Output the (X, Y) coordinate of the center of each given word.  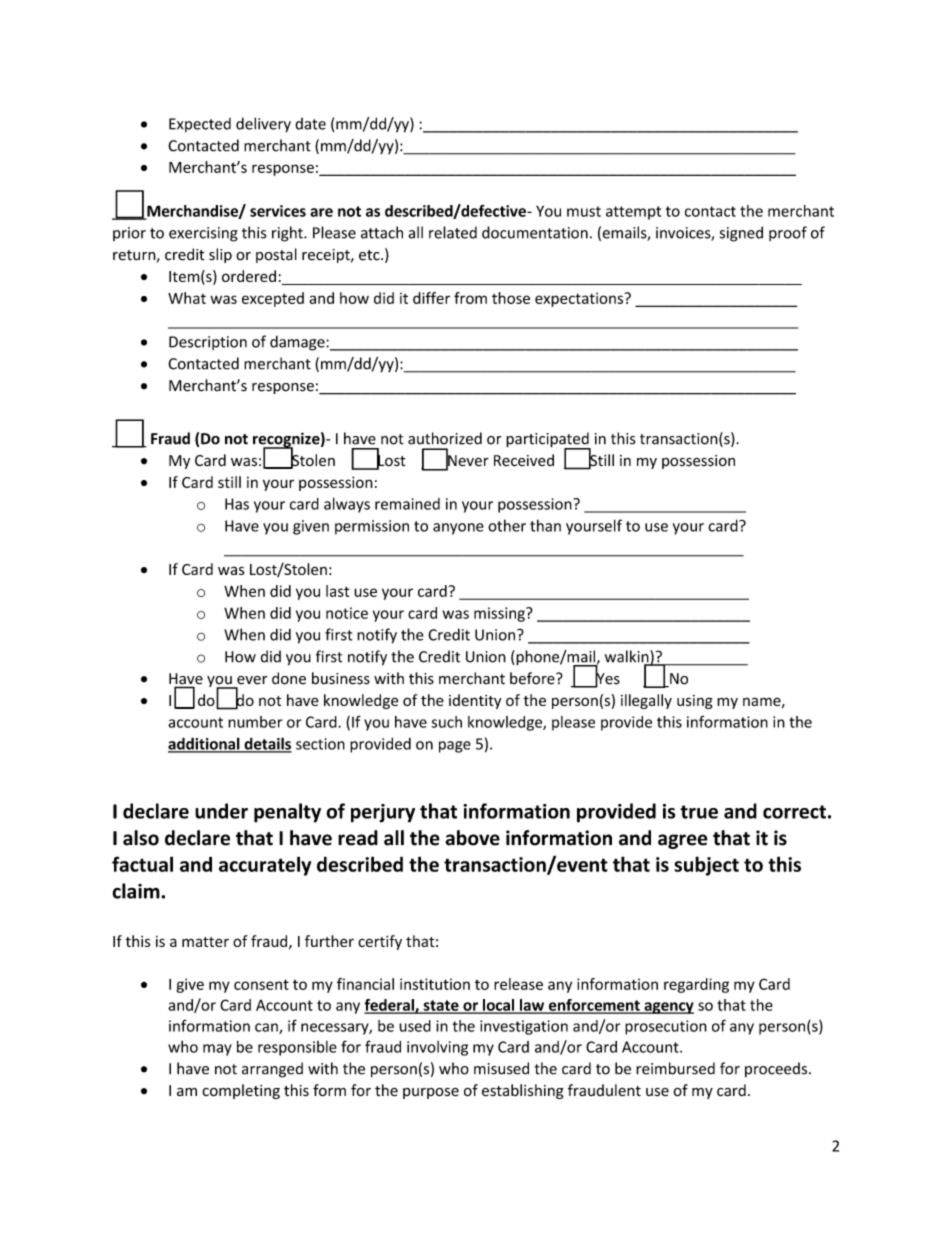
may (217, 1050)
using (695, 702)
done (289, 678)
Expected (200, 125)
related (453, 232)
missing (500, 614)
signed (741, 234)
